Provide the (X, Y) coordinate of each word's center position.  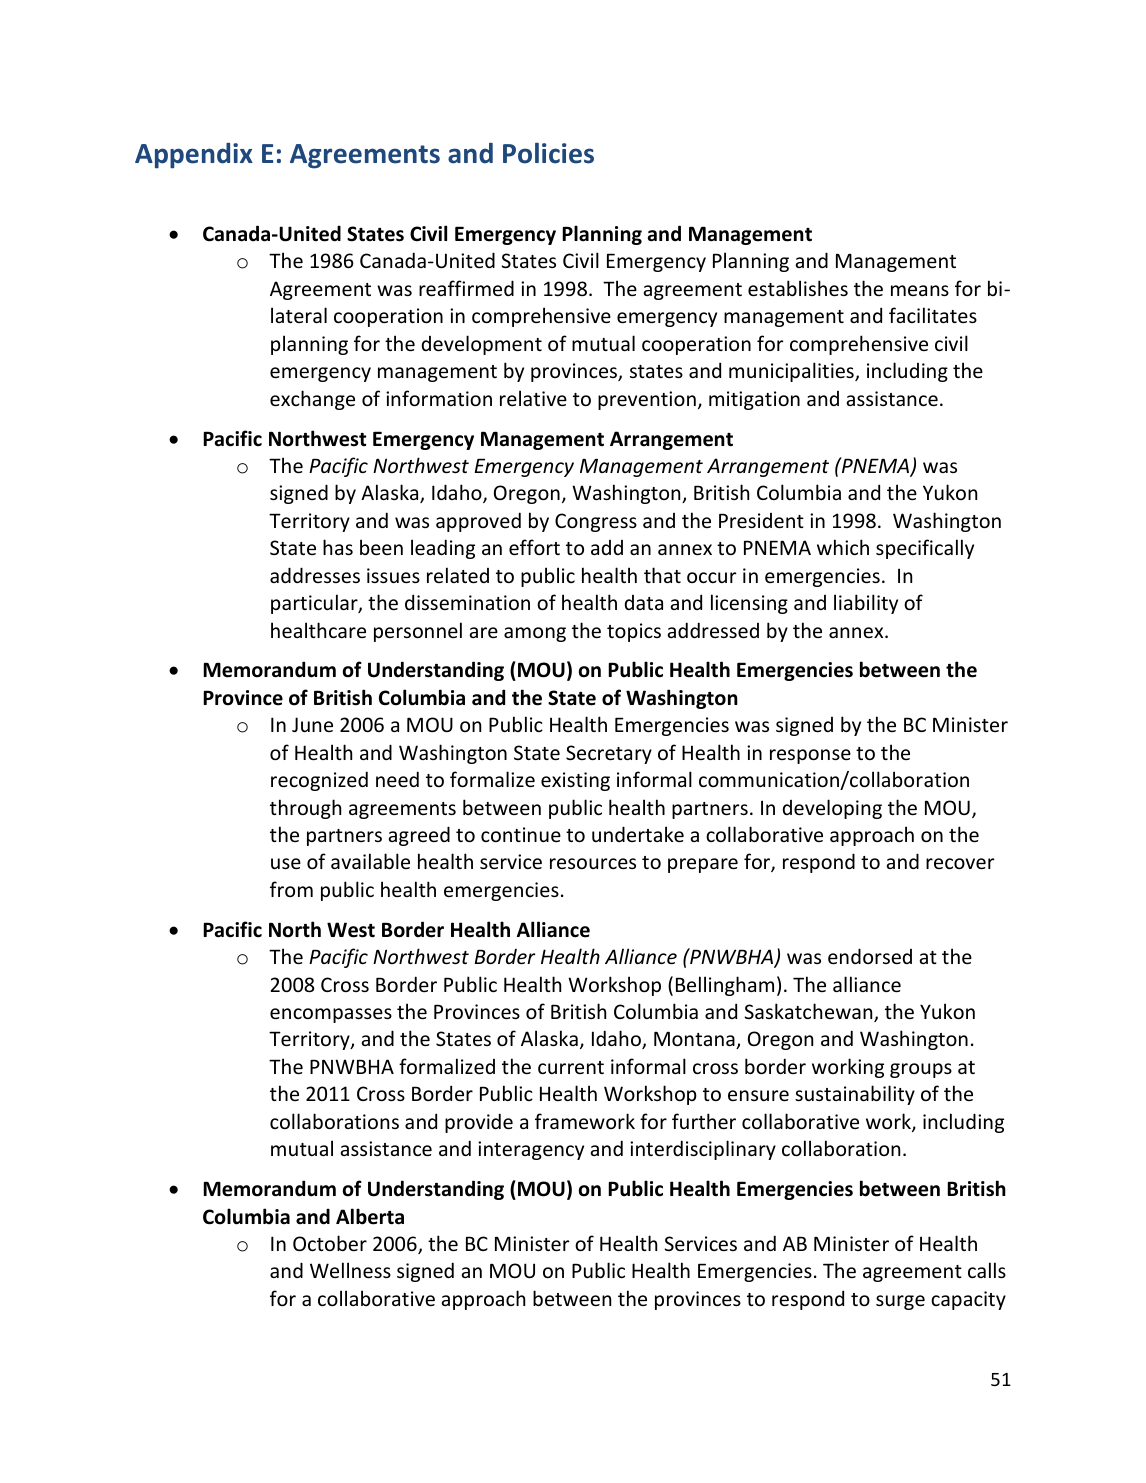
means (920, 290)
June (312, 724)
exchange (312, 400)
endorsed (870, 956)
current (571, 1067)
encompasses (331, 1015)
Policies (548, 153)
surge (900, 1302)
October (330, 1243)
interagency (531, 1150)
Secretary (609, 754)
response (810, 756)
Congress (596, 522)
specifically (925, 549)
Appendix (194, 156)
